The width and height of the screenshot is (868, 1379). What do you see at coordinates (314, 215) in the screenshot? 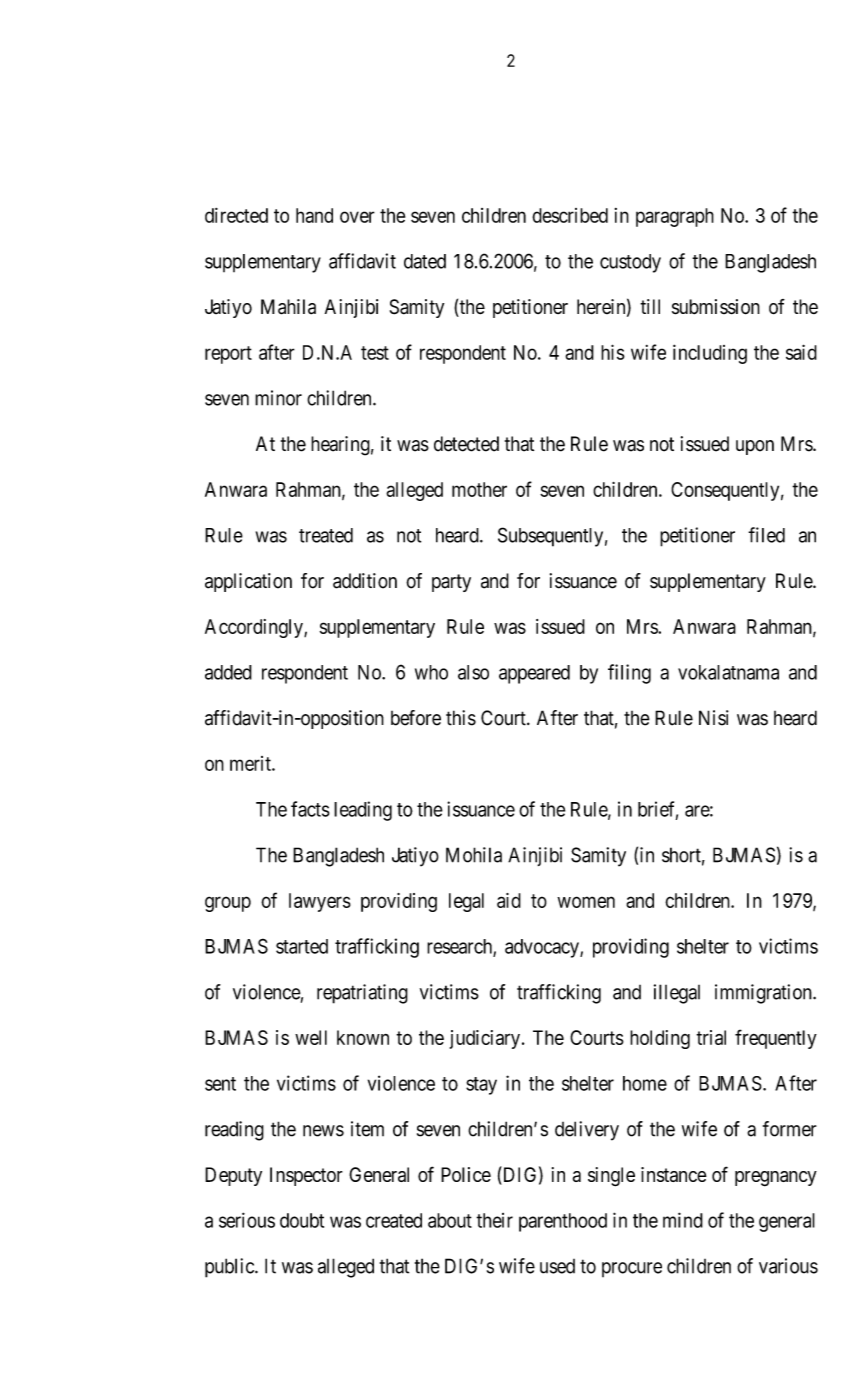
I see `hand` at bounding box center [314, 215].
